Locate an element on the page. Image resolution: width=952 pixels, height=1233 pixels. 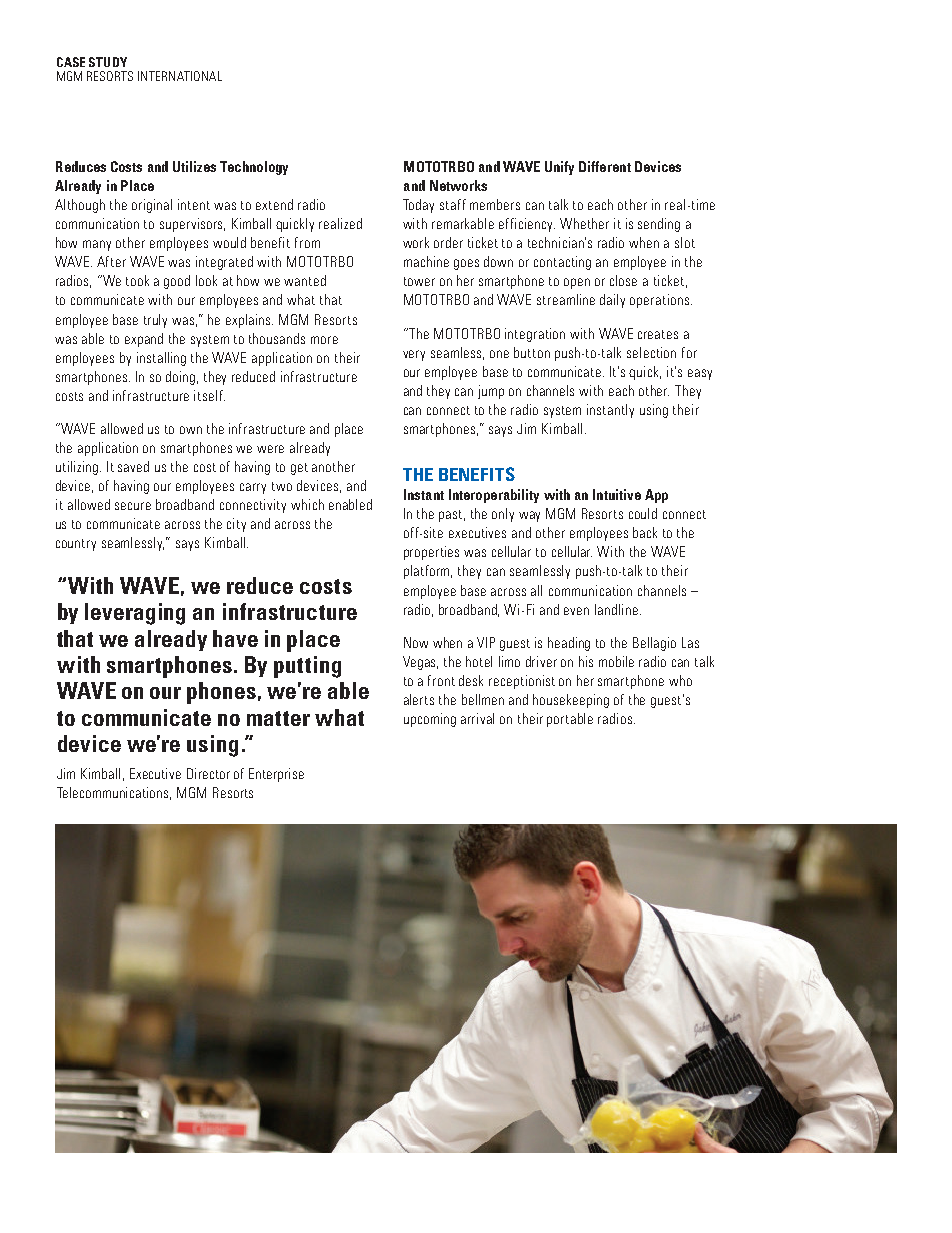
Director is located at coordinates (208, 773).
